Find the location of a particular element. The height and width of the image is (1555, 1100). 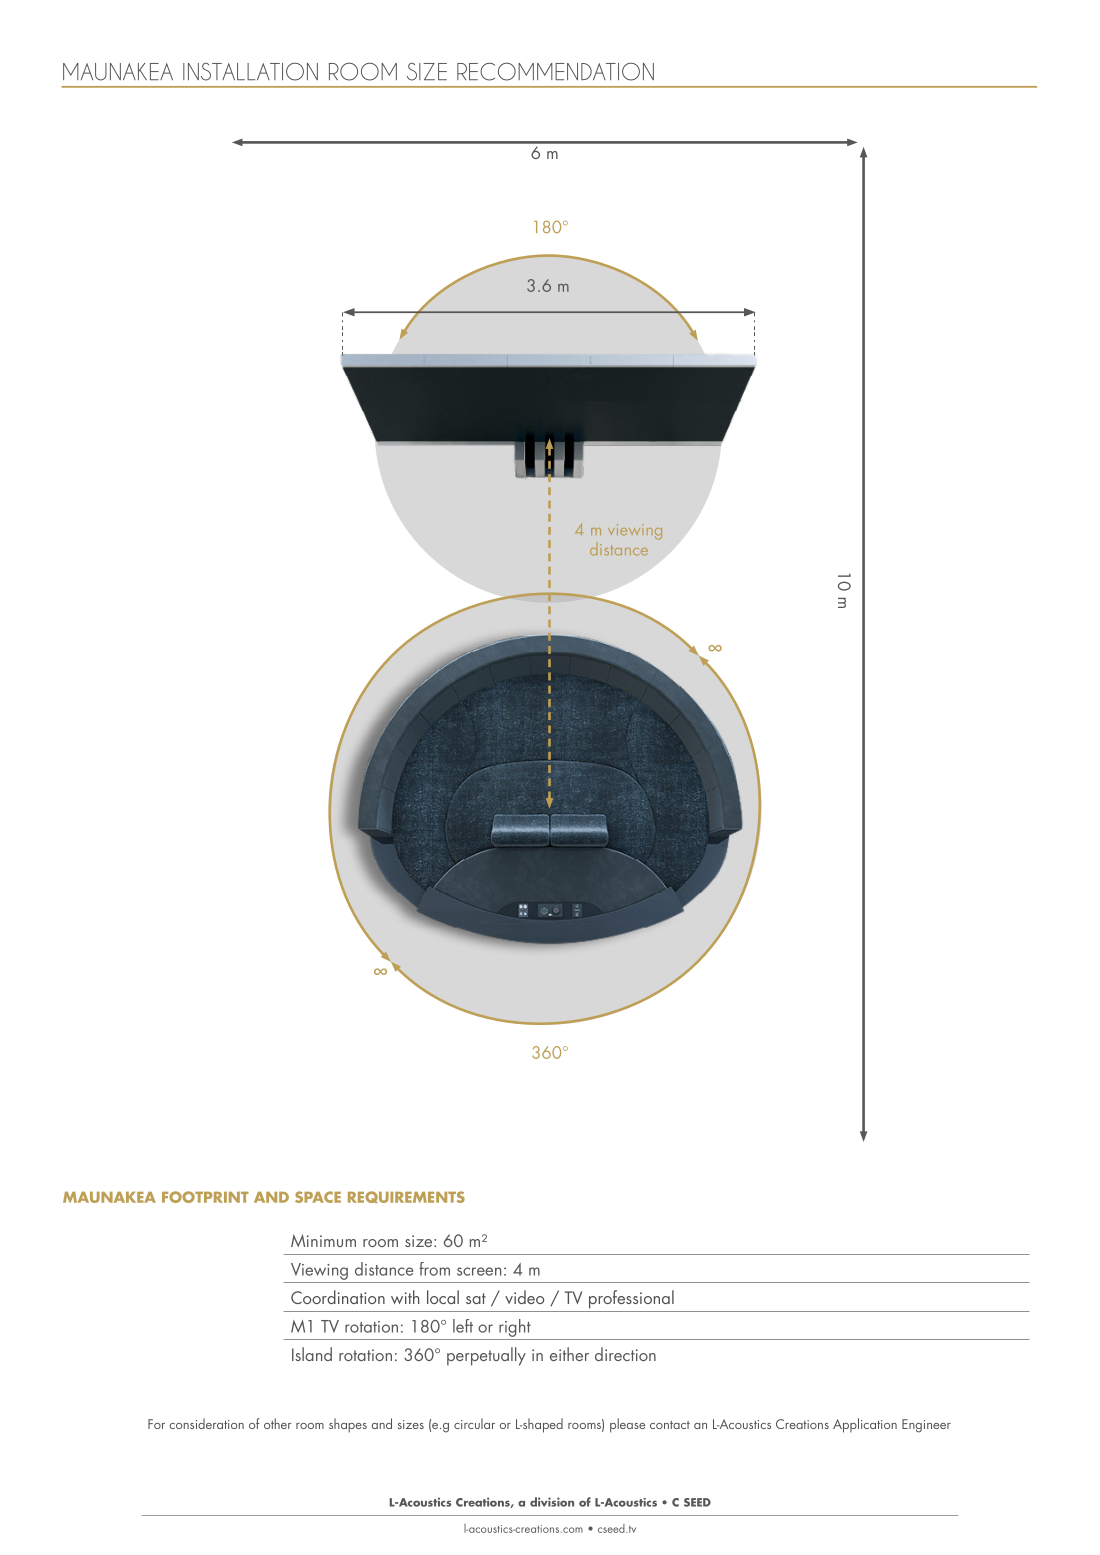

sat is located at coordinates (476, 1298).
